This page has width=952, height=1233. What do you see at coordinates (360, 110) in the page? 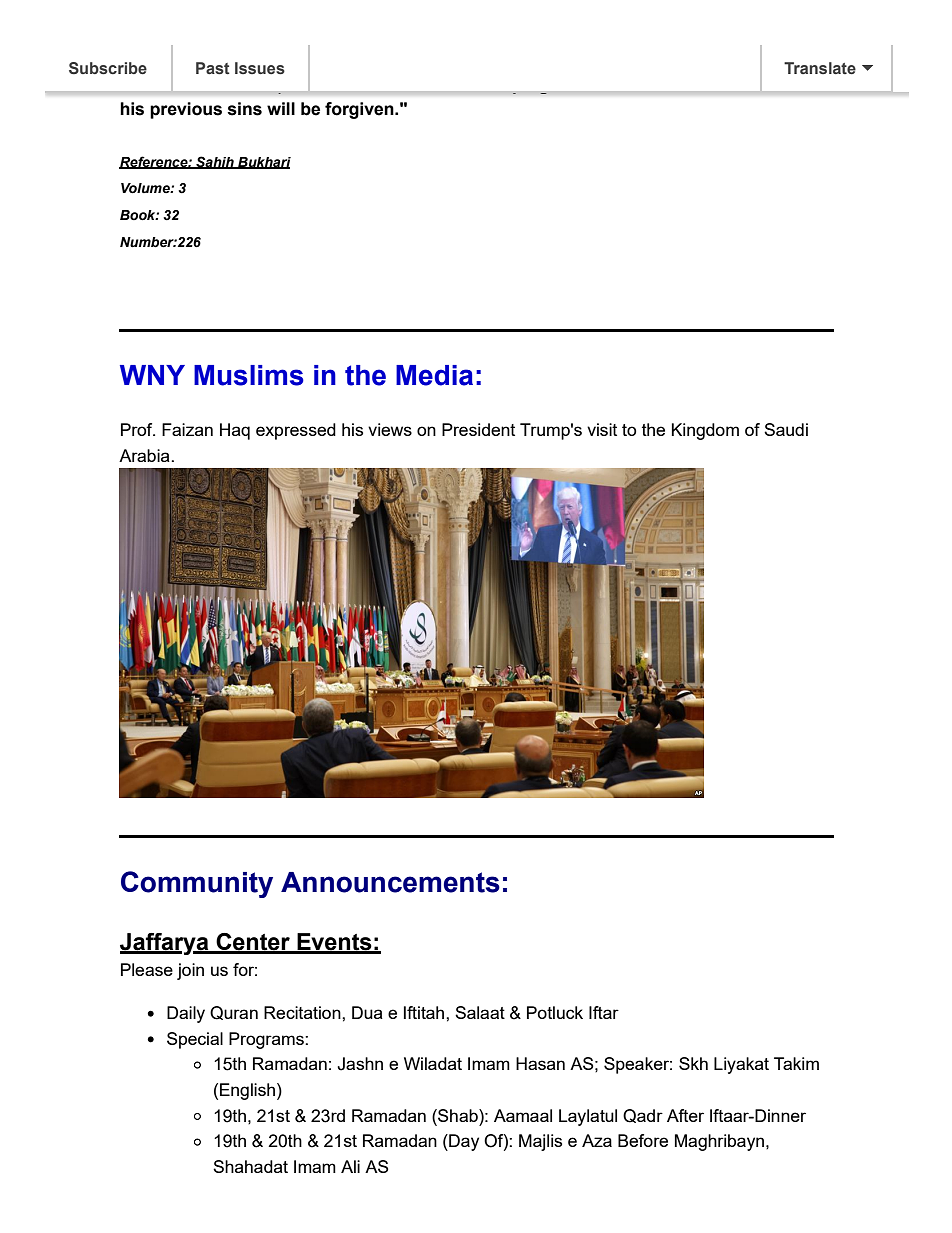
I see `forgiven` at bounding box center [360, 110].
